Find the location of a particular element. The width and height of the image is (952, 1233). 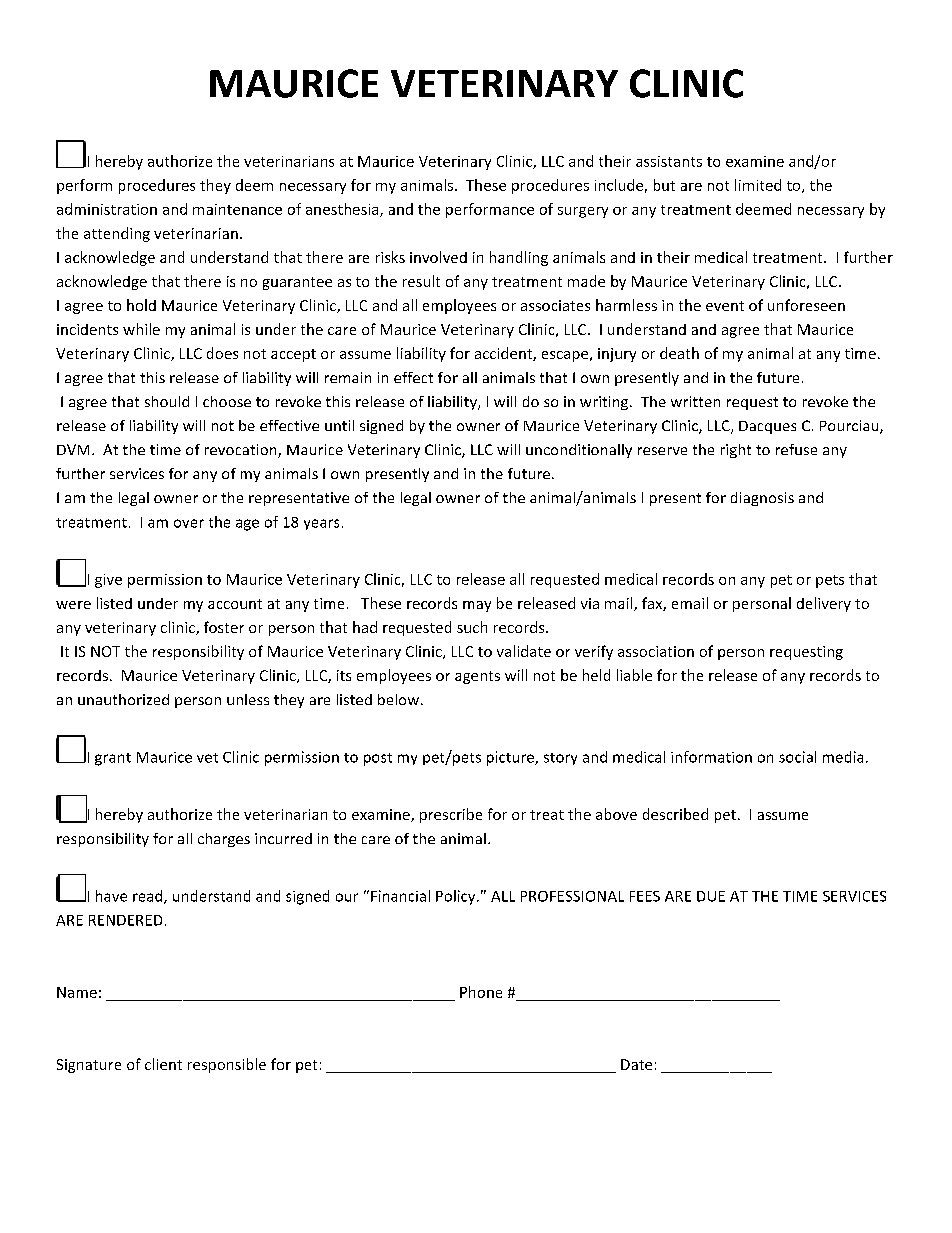

grant is located at coordinates (113, 759).
